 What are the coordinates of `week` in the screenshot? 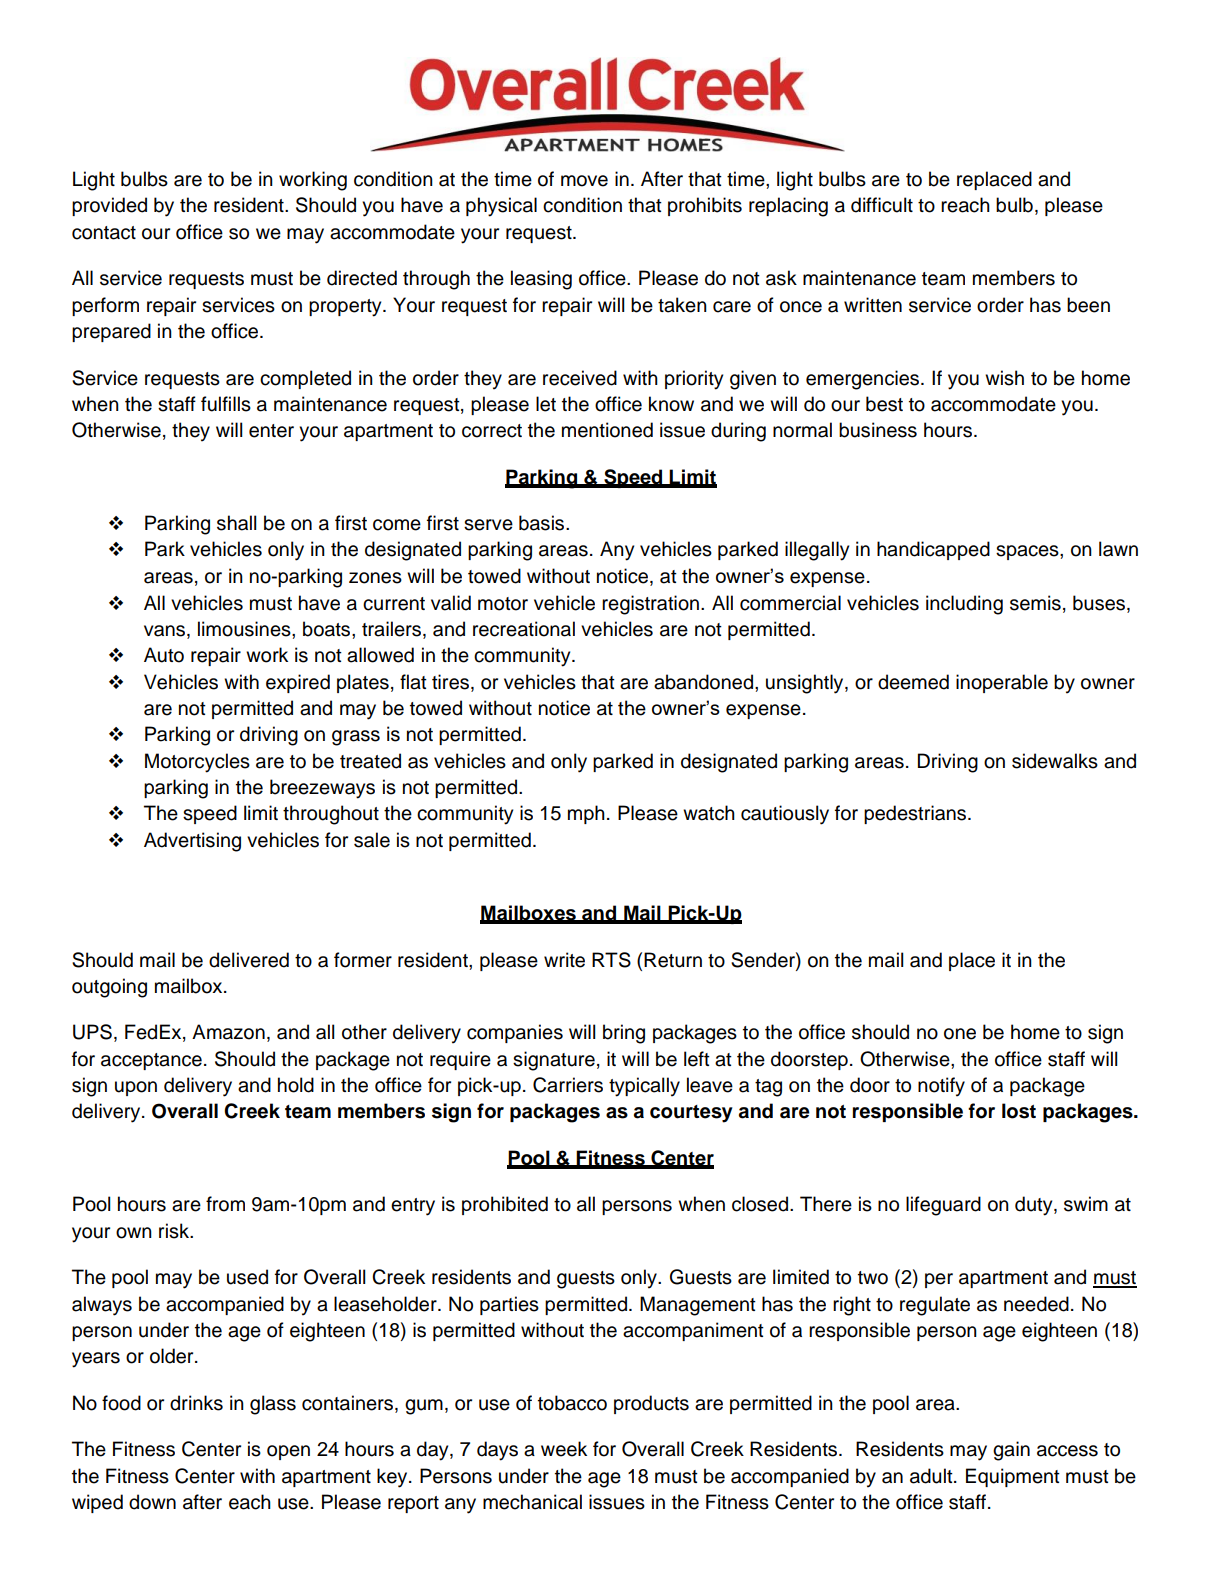 It's located at (564, 1449).
